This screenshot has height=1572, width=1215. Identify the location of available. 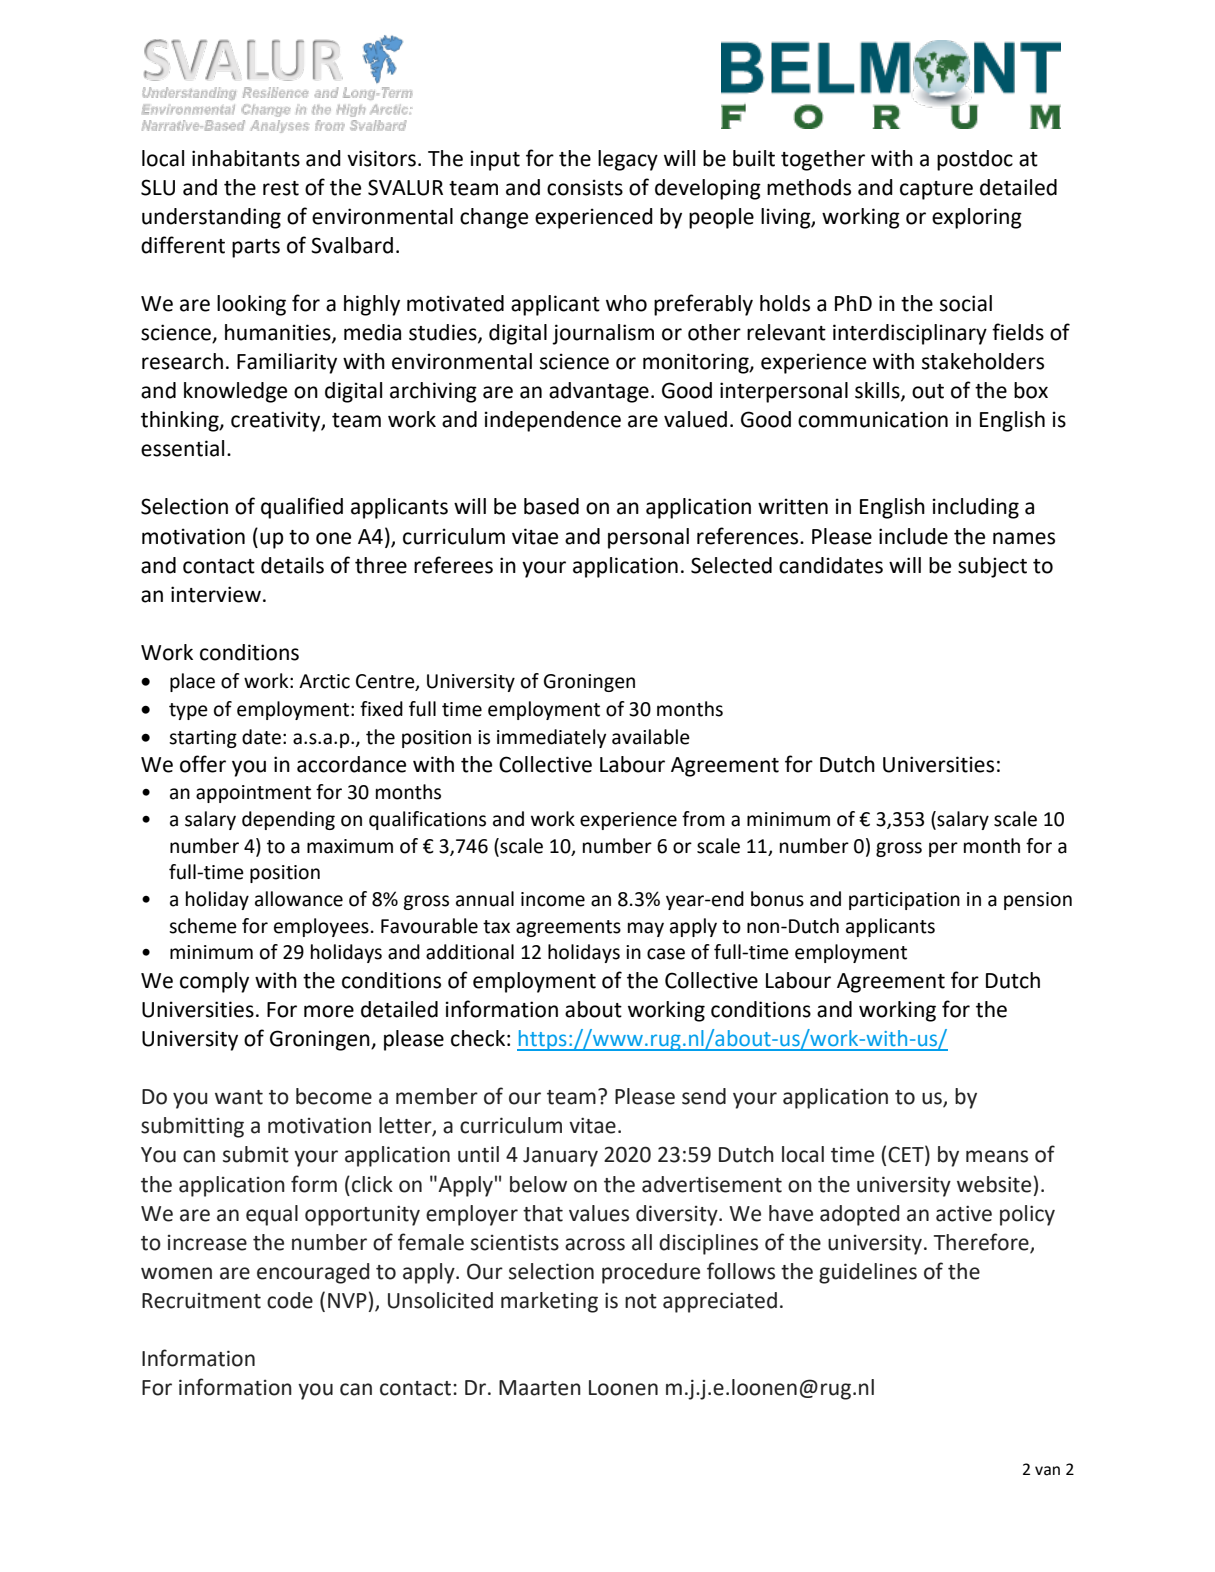
(651, 737).
